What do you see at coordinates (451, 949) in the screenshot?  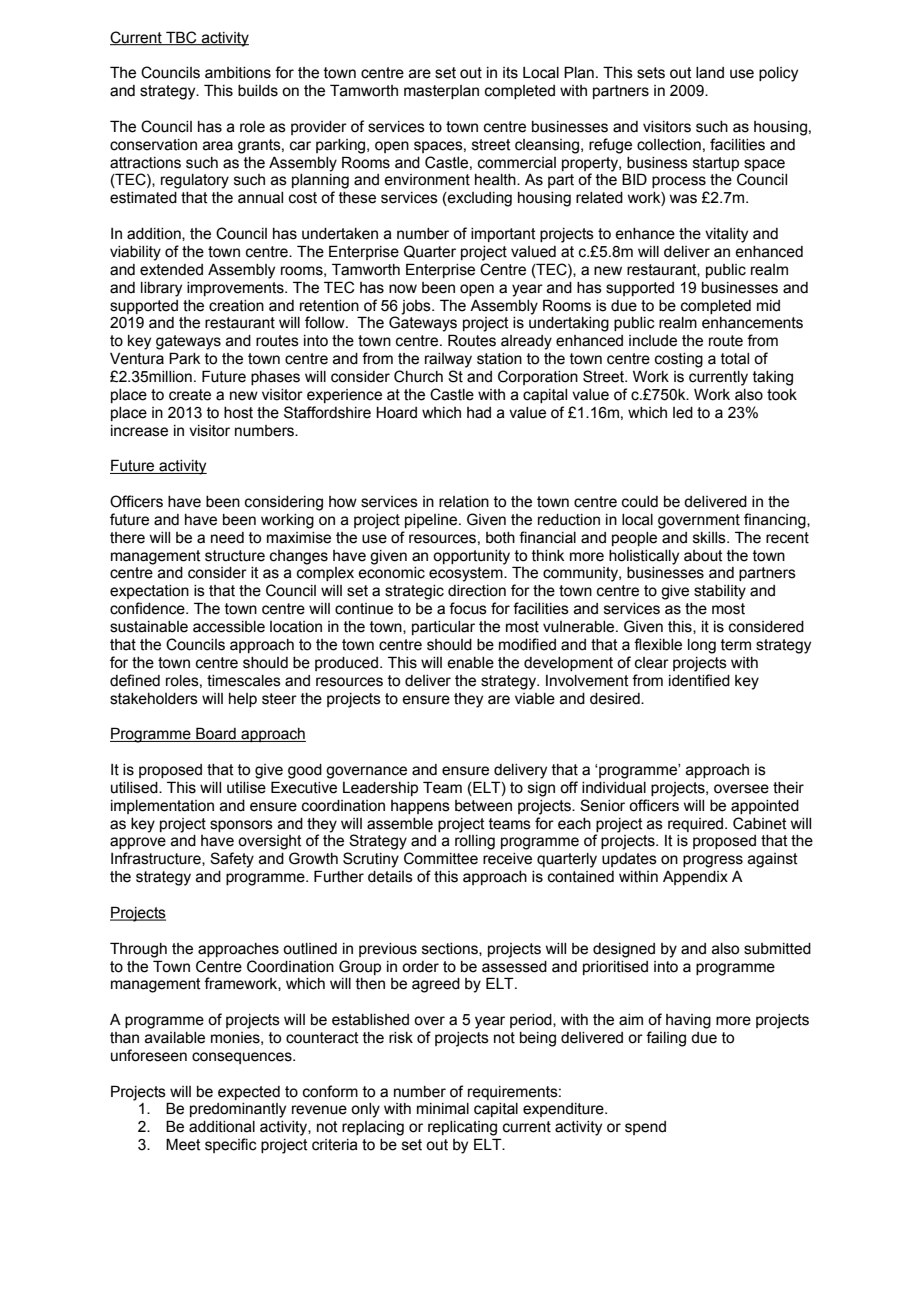 I see `sections` at bounding box center [451, 949].
